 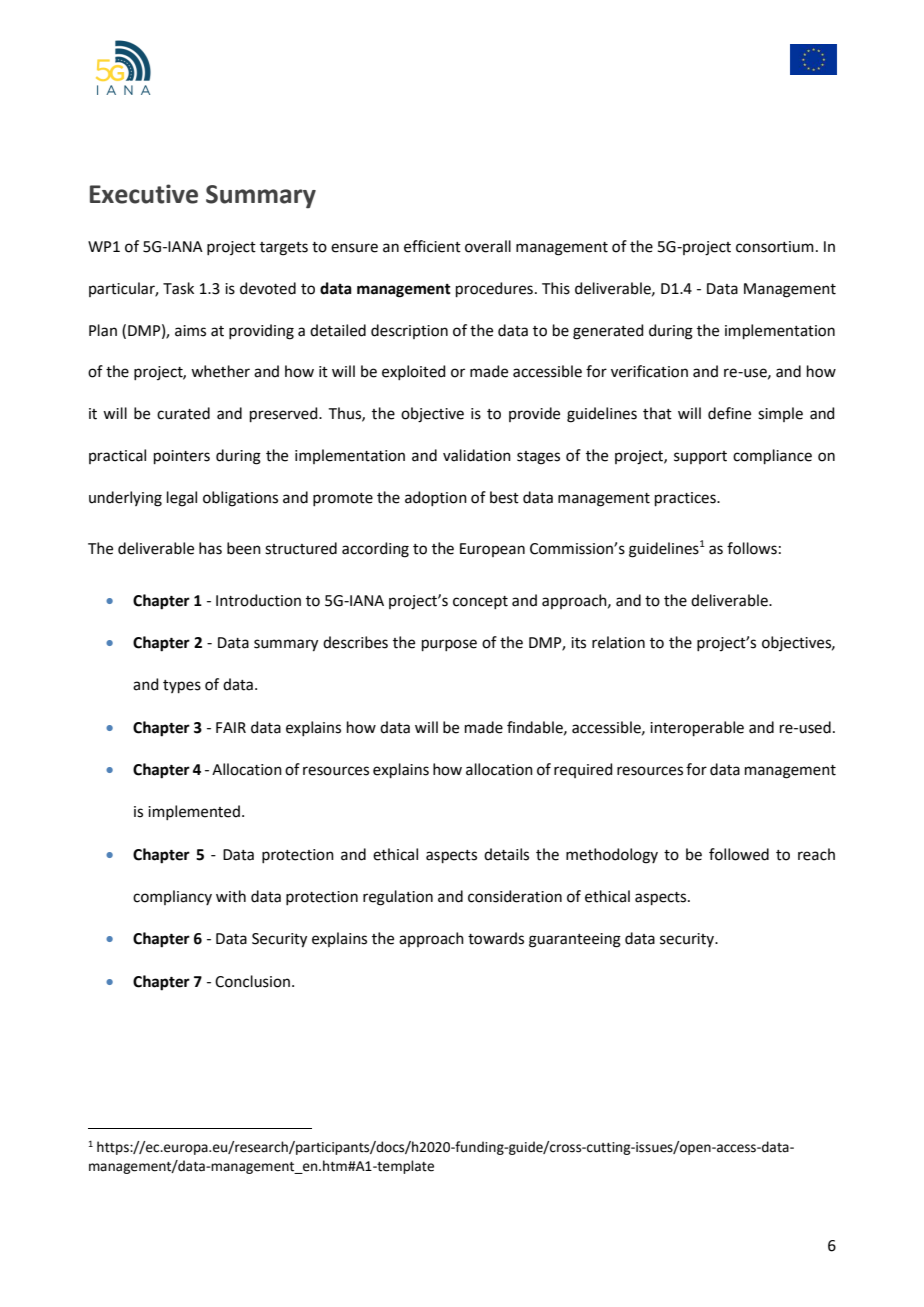 I want to click on Introduction, so click(x=258, y=600).
